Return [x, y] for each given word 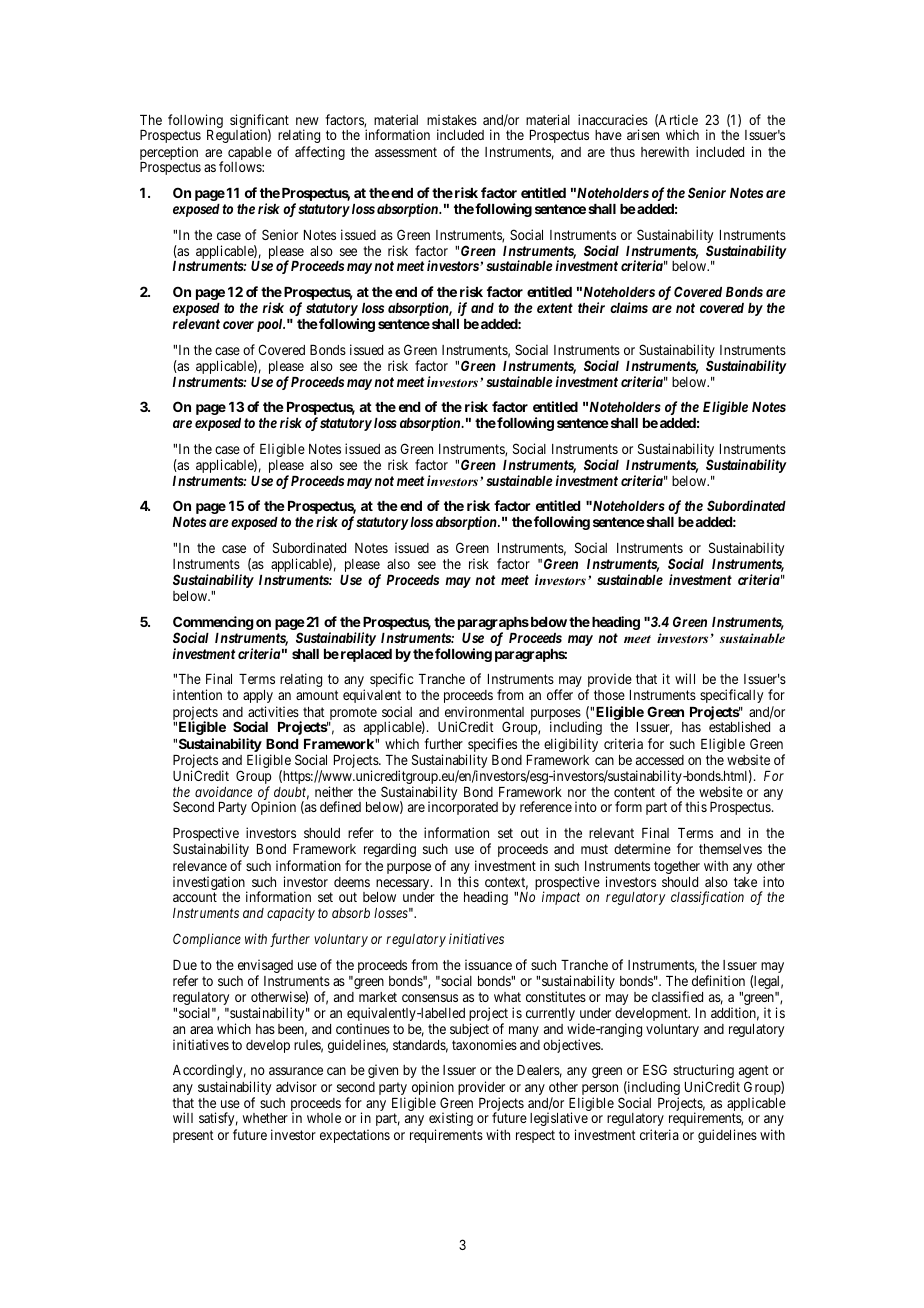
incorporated [463, 808]
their [591, 307]
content [634, 792]
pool [271, 325]
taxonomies [484, 1044]
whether [265, 1118]
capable [250, 155]
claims [629, 307]
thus [622, 152]
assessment [406, 152]
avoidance [223, 791]
